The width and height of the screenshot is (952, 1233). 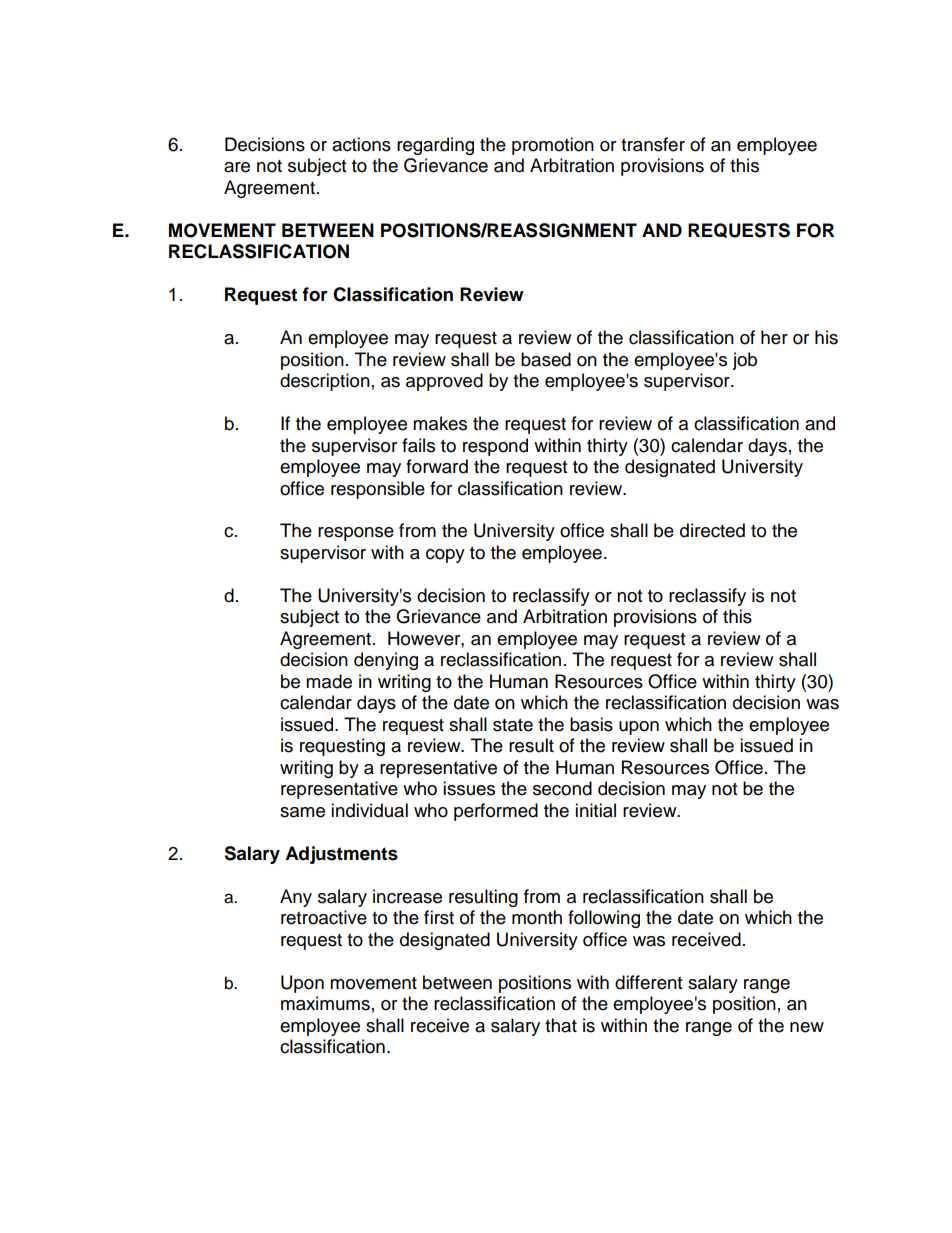 What do you see at coordinates (553, 146) in the screenshot?
I see `promotion` at bounding box center [553, 146].
